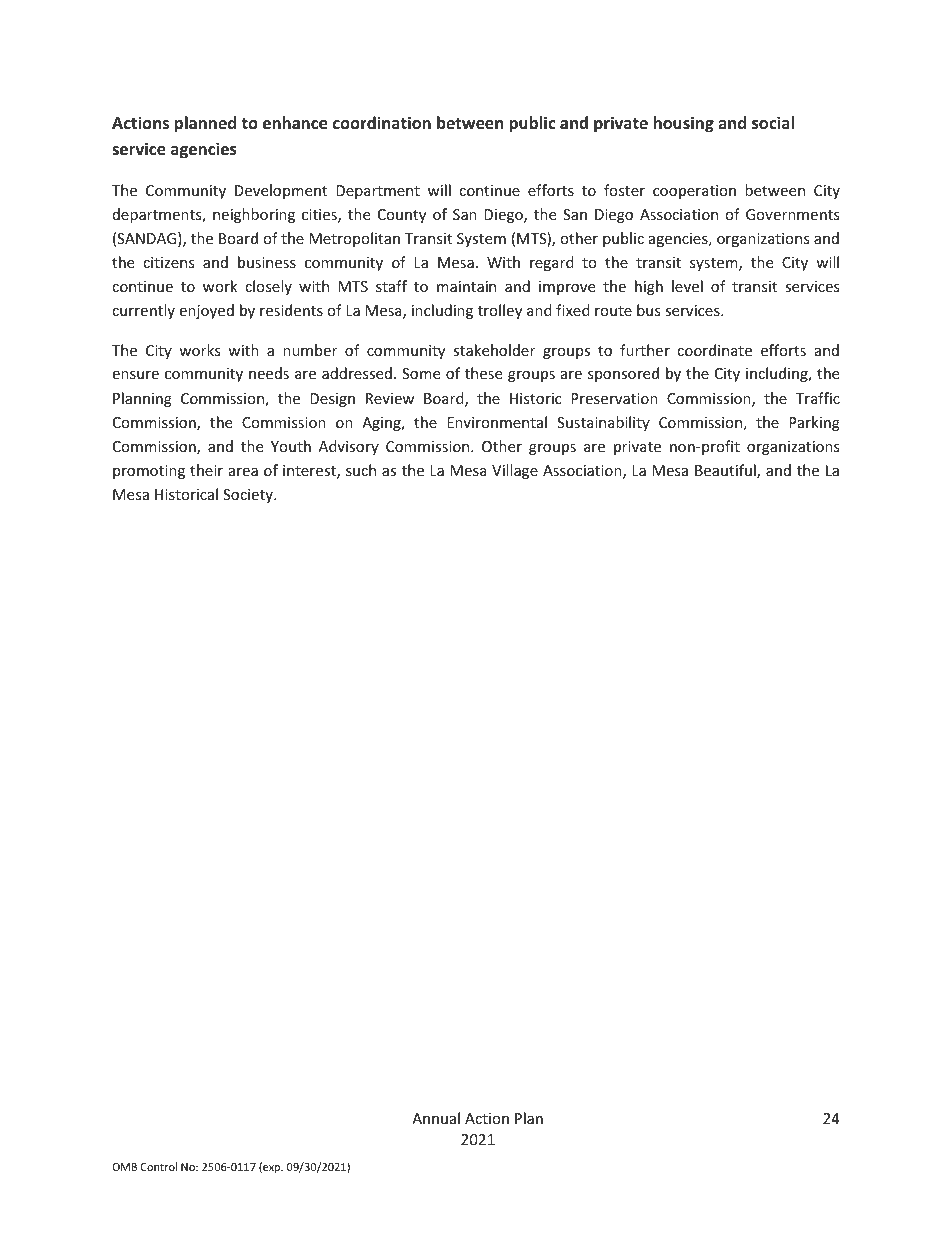 The image size is (952, 1233). What do you see at coordinates (159, 1166) in the screenshot?
I see `Control` at bounding box center [159, 1166].
